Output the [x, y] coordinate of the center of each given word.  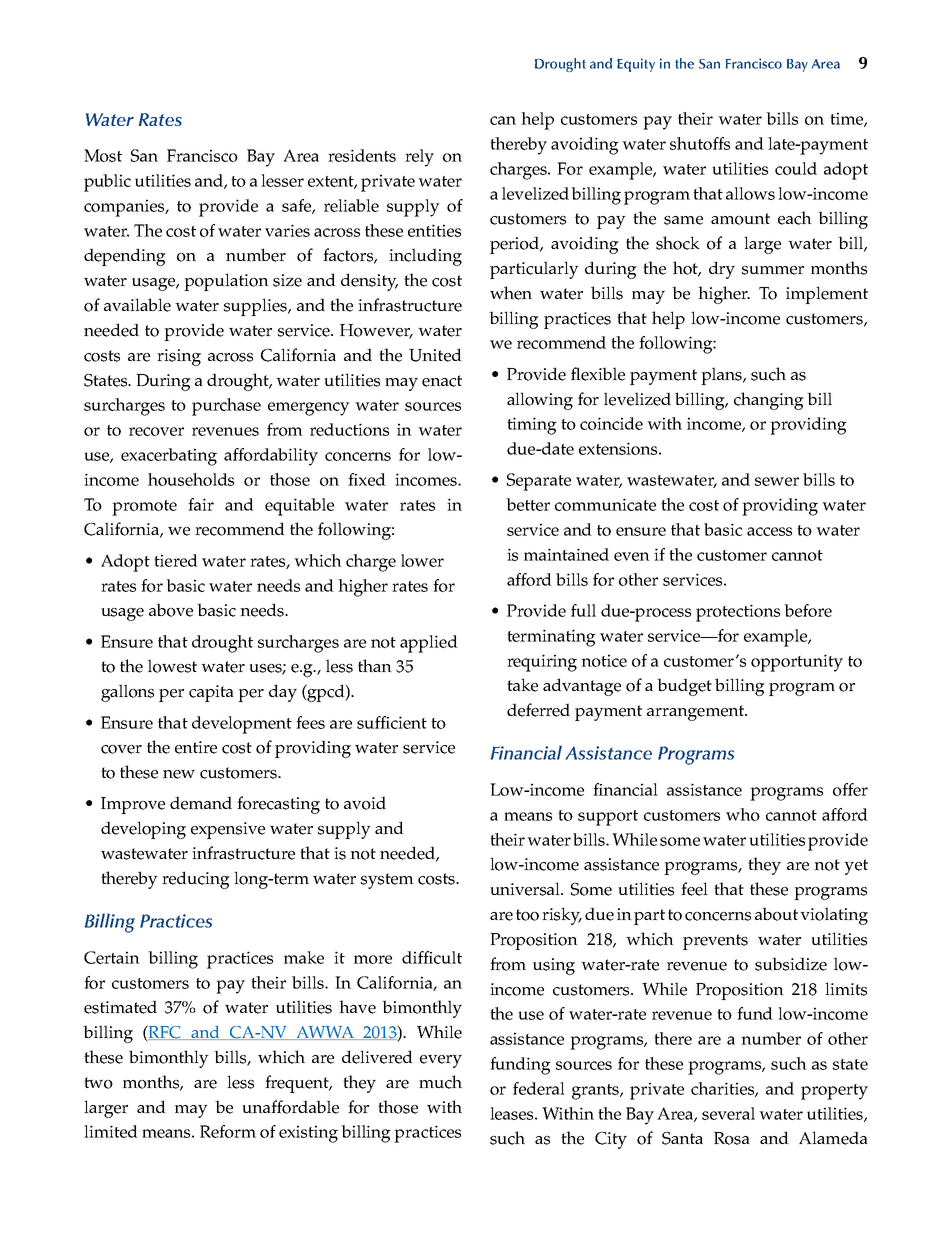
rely [419, 158]
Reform [228, 1131]
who [743, 814]
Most [103, 155]
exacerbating [169, 457]
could [796, 168]
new [179, 774]
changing [769, 401]
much [440, 1082]
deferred [538, 710]
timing [532, 426]
